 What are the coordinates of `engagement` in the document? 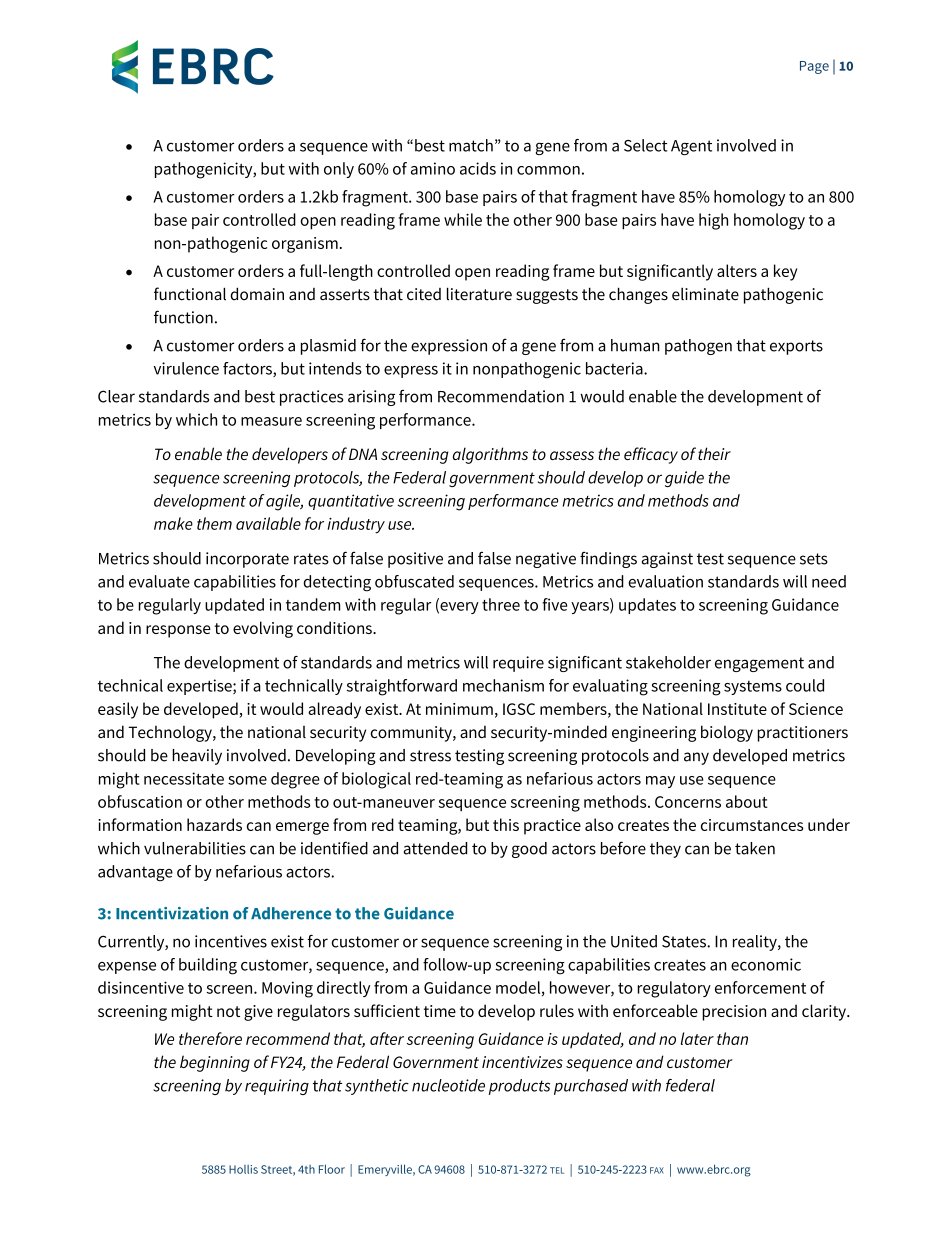 It's located at (759, 664).
